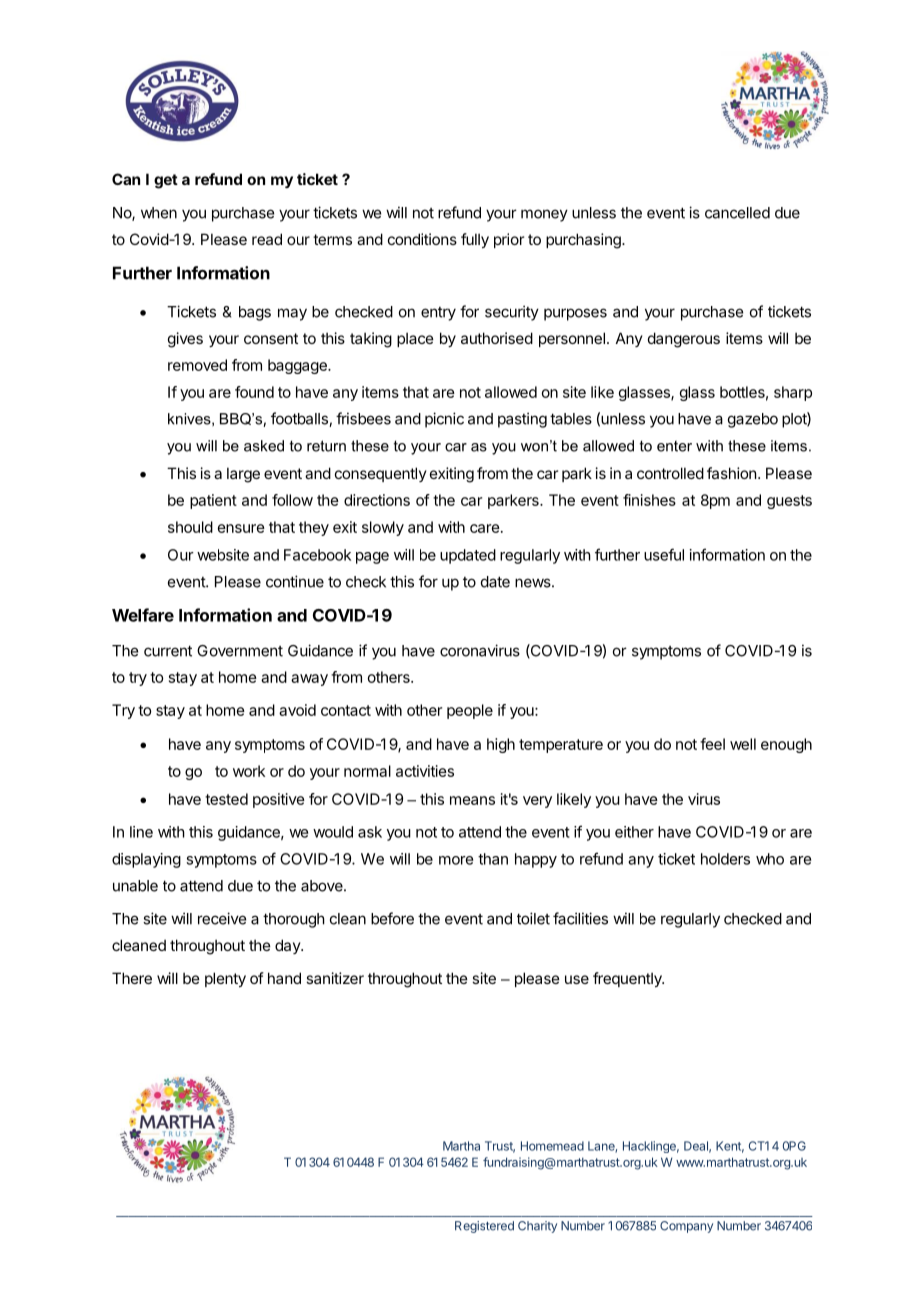 The height and width of the image is (1308, 924). I want to click on fully, so click(475, 240).
